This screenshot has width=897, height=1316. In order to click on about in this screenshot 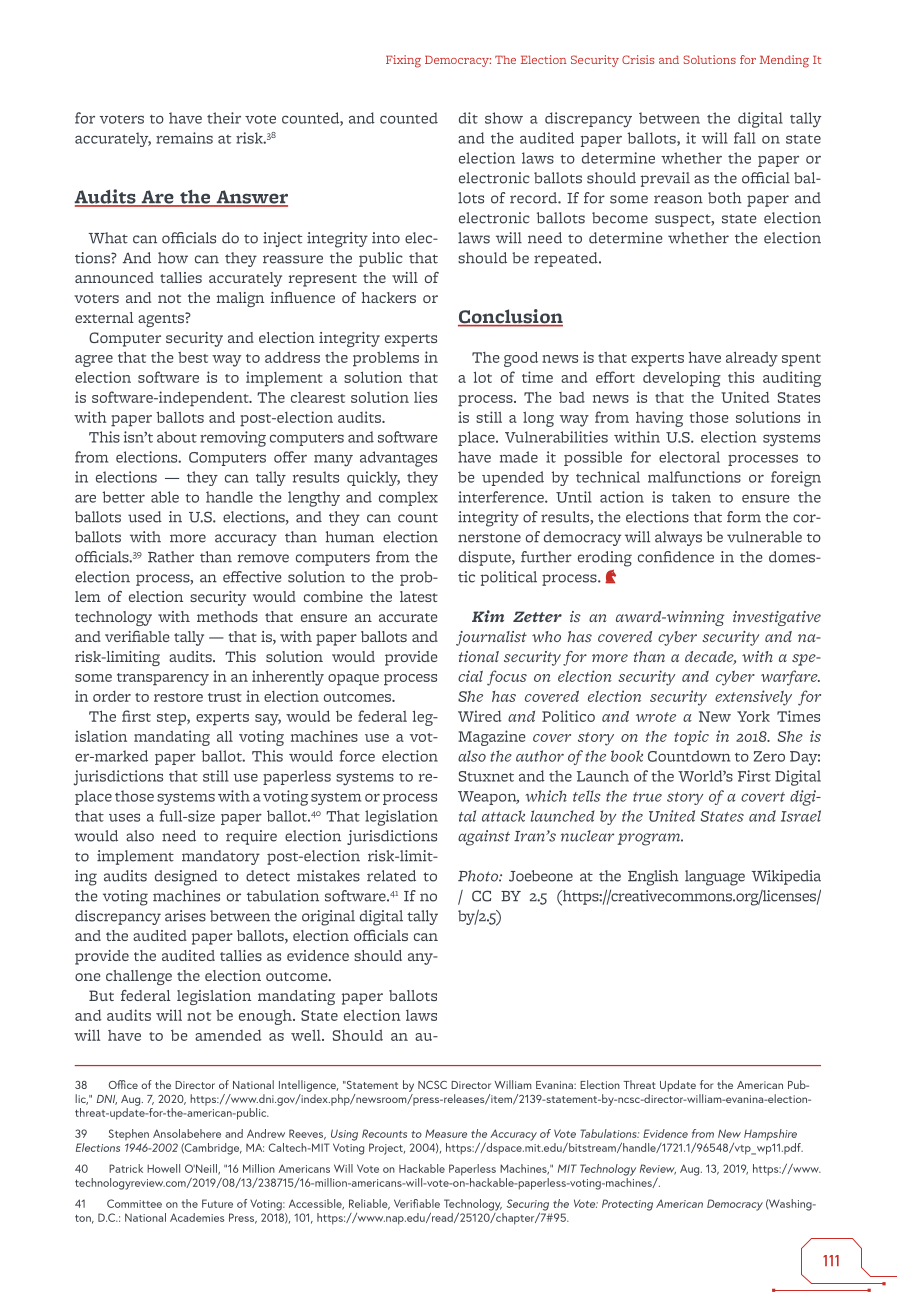, I will do `click(177, 437)`.
